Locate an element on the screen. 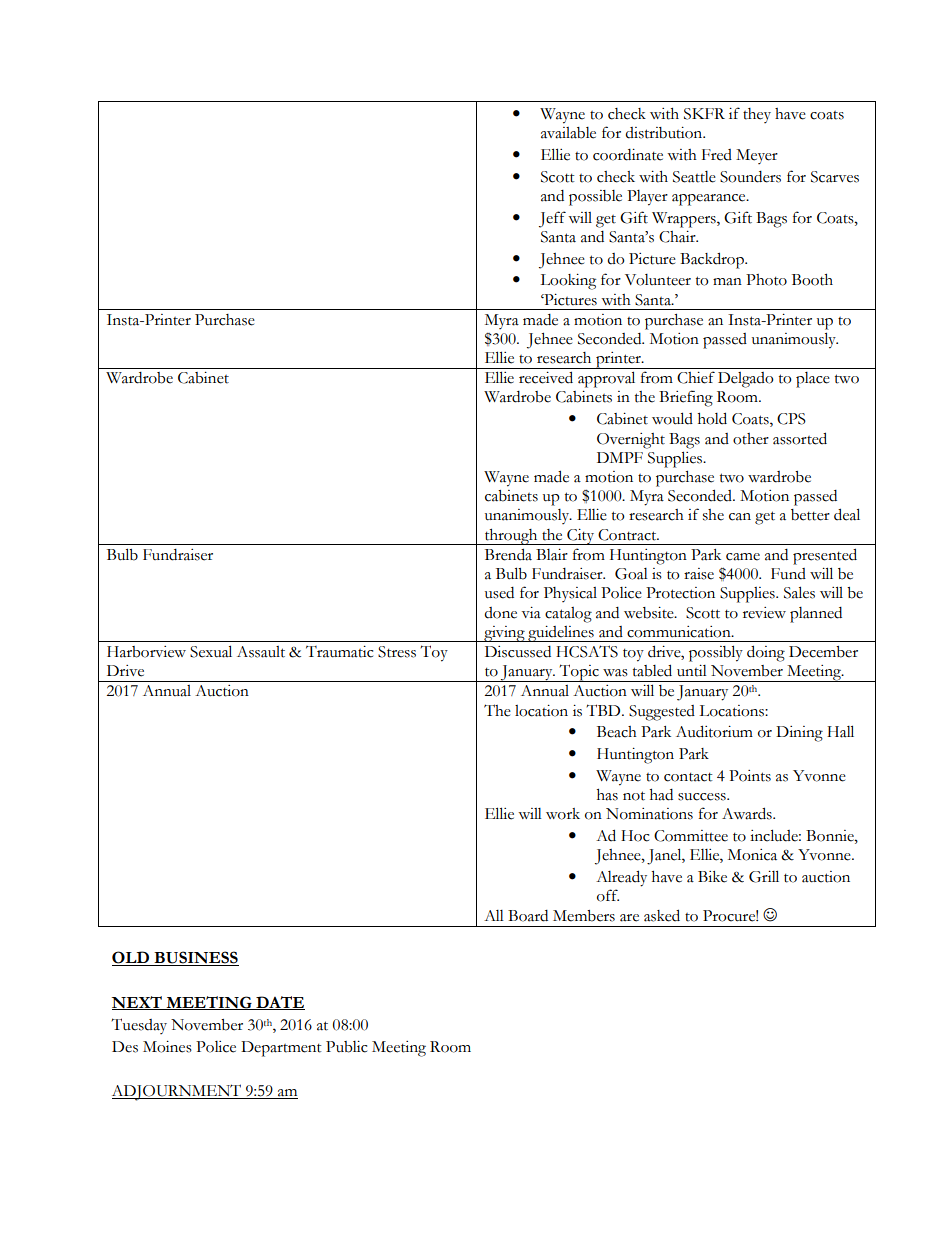  review is located at coordinates (764, 613).
